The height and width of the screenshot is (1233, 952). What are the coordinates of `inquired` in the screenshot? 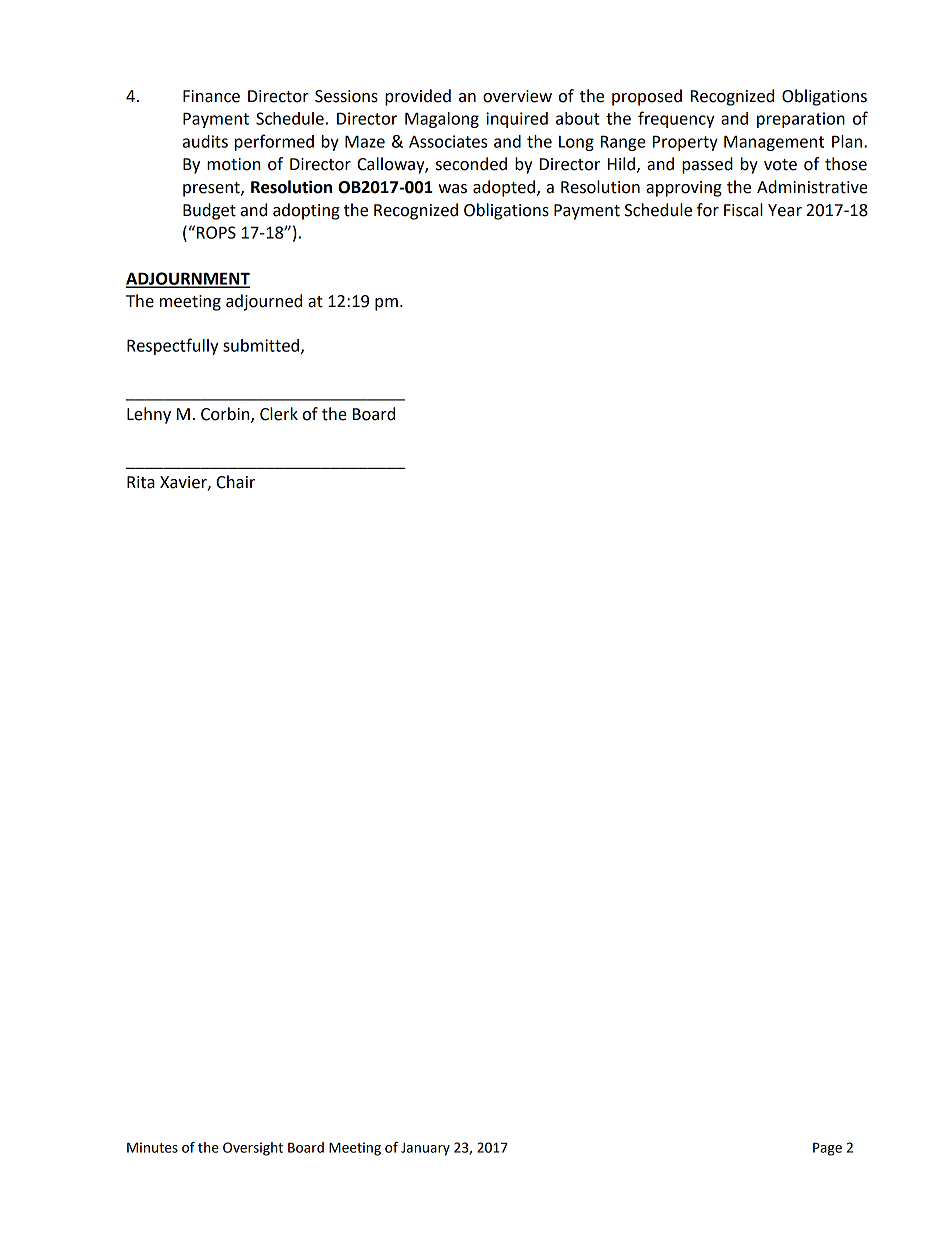 It's located at (517, 120).
